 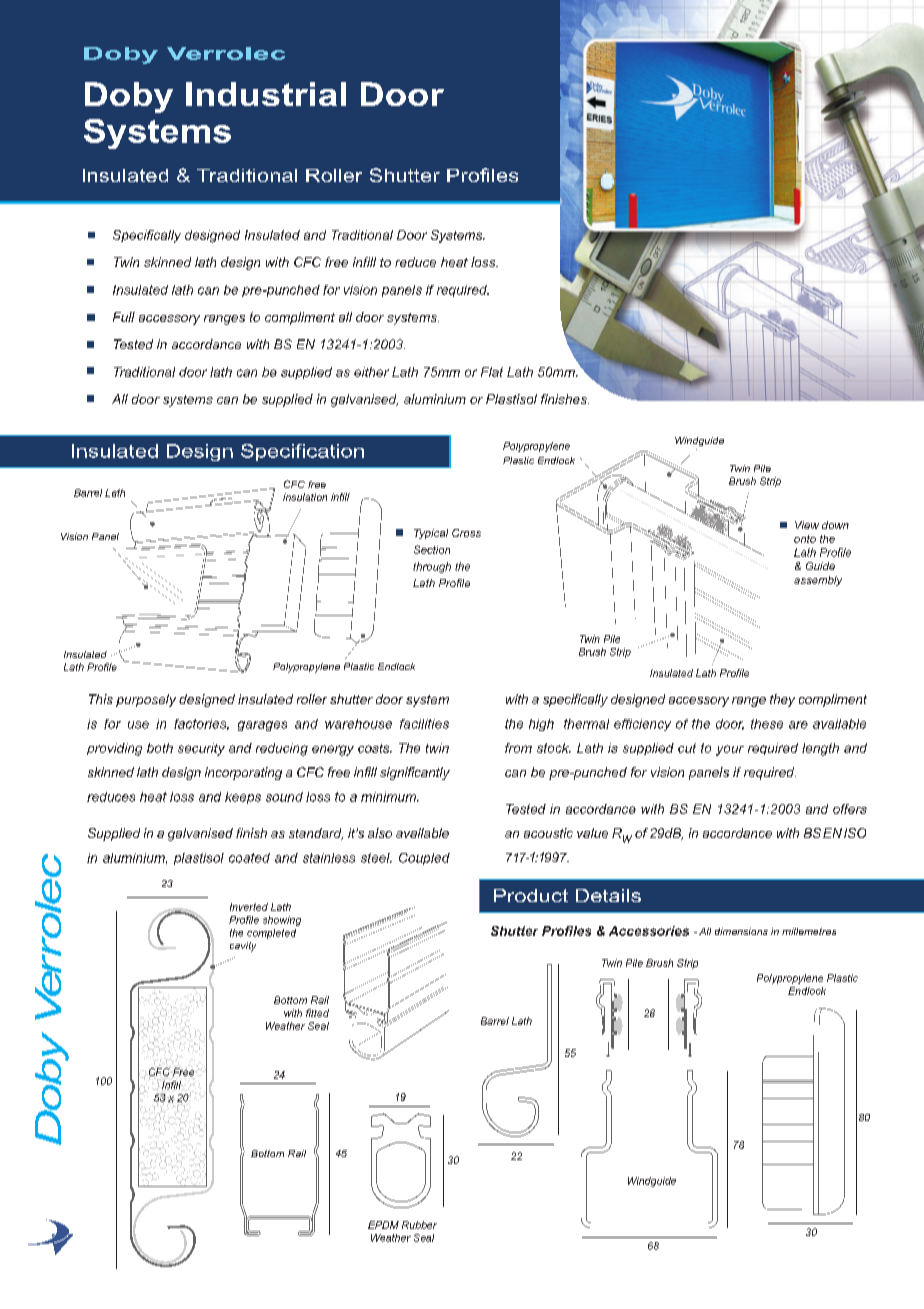 I want to click on coated, so click(x=249, y=858).
